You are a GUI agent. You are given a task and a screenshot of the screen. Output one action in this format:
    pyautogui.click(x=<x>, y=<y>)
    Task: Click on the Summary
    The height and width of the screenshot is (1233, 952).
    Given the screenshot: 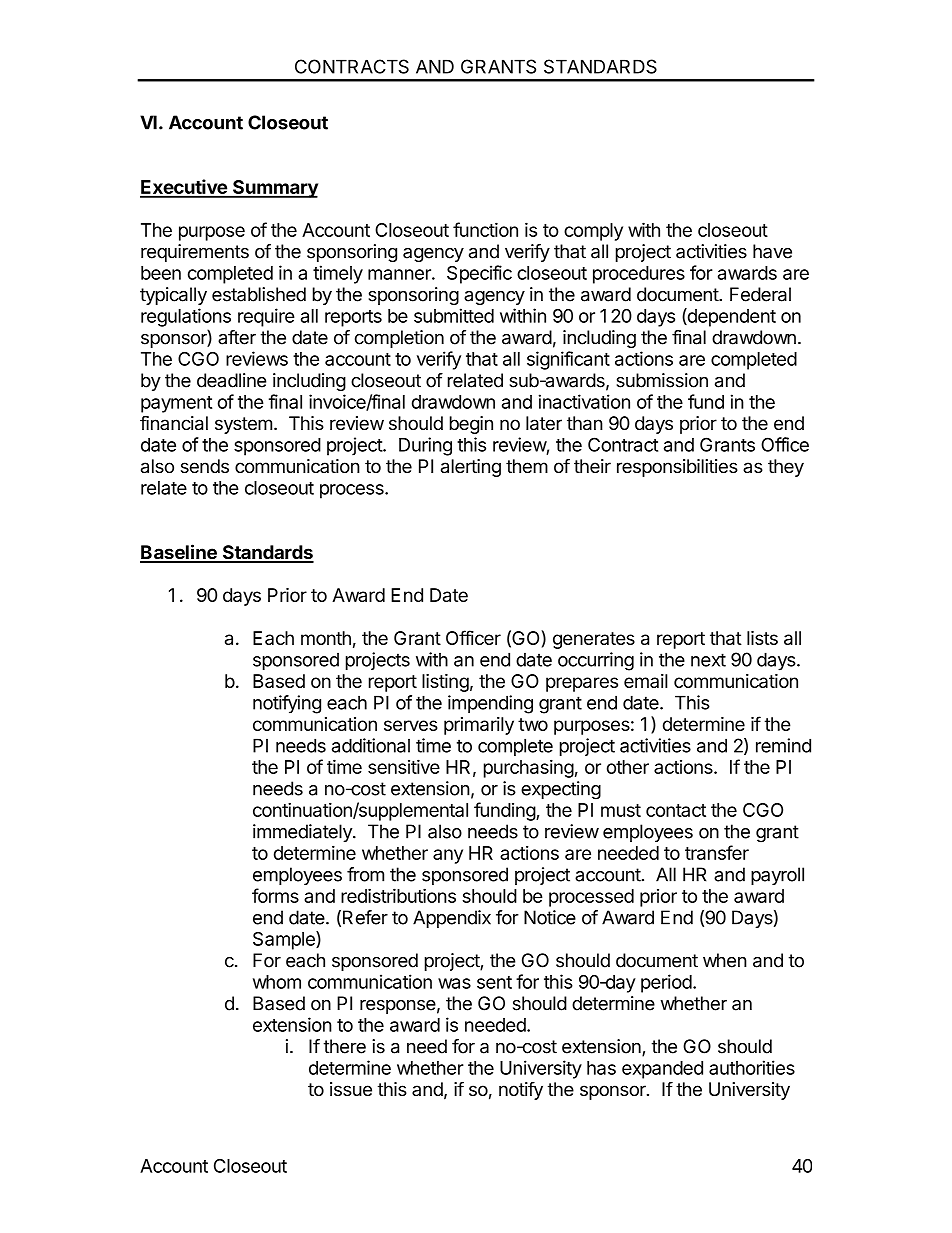 What is the action you would take?
    pyautogui.click(x=274, y=189)
